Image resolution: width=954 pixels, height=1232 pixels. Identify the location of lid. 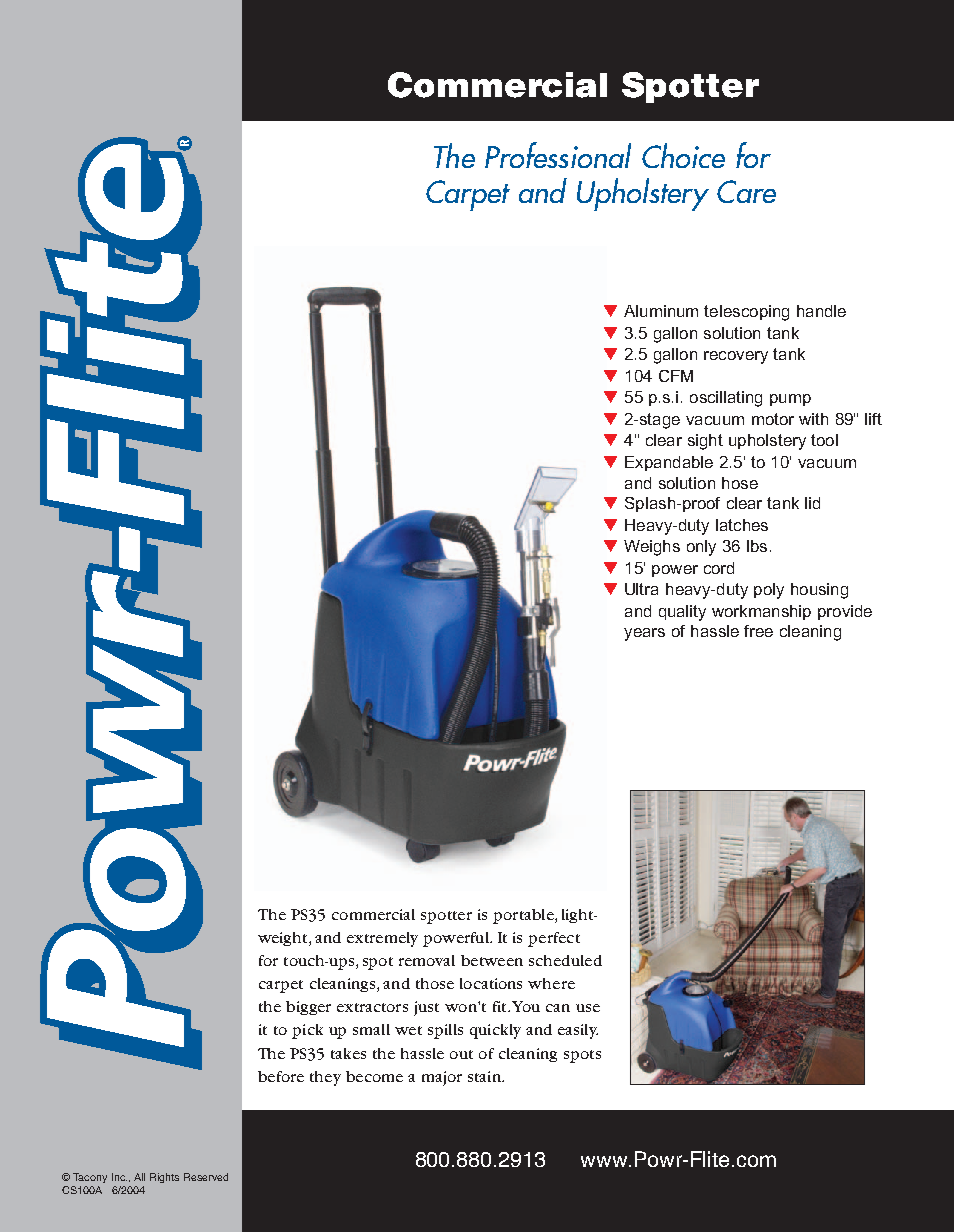
(812, 503).
